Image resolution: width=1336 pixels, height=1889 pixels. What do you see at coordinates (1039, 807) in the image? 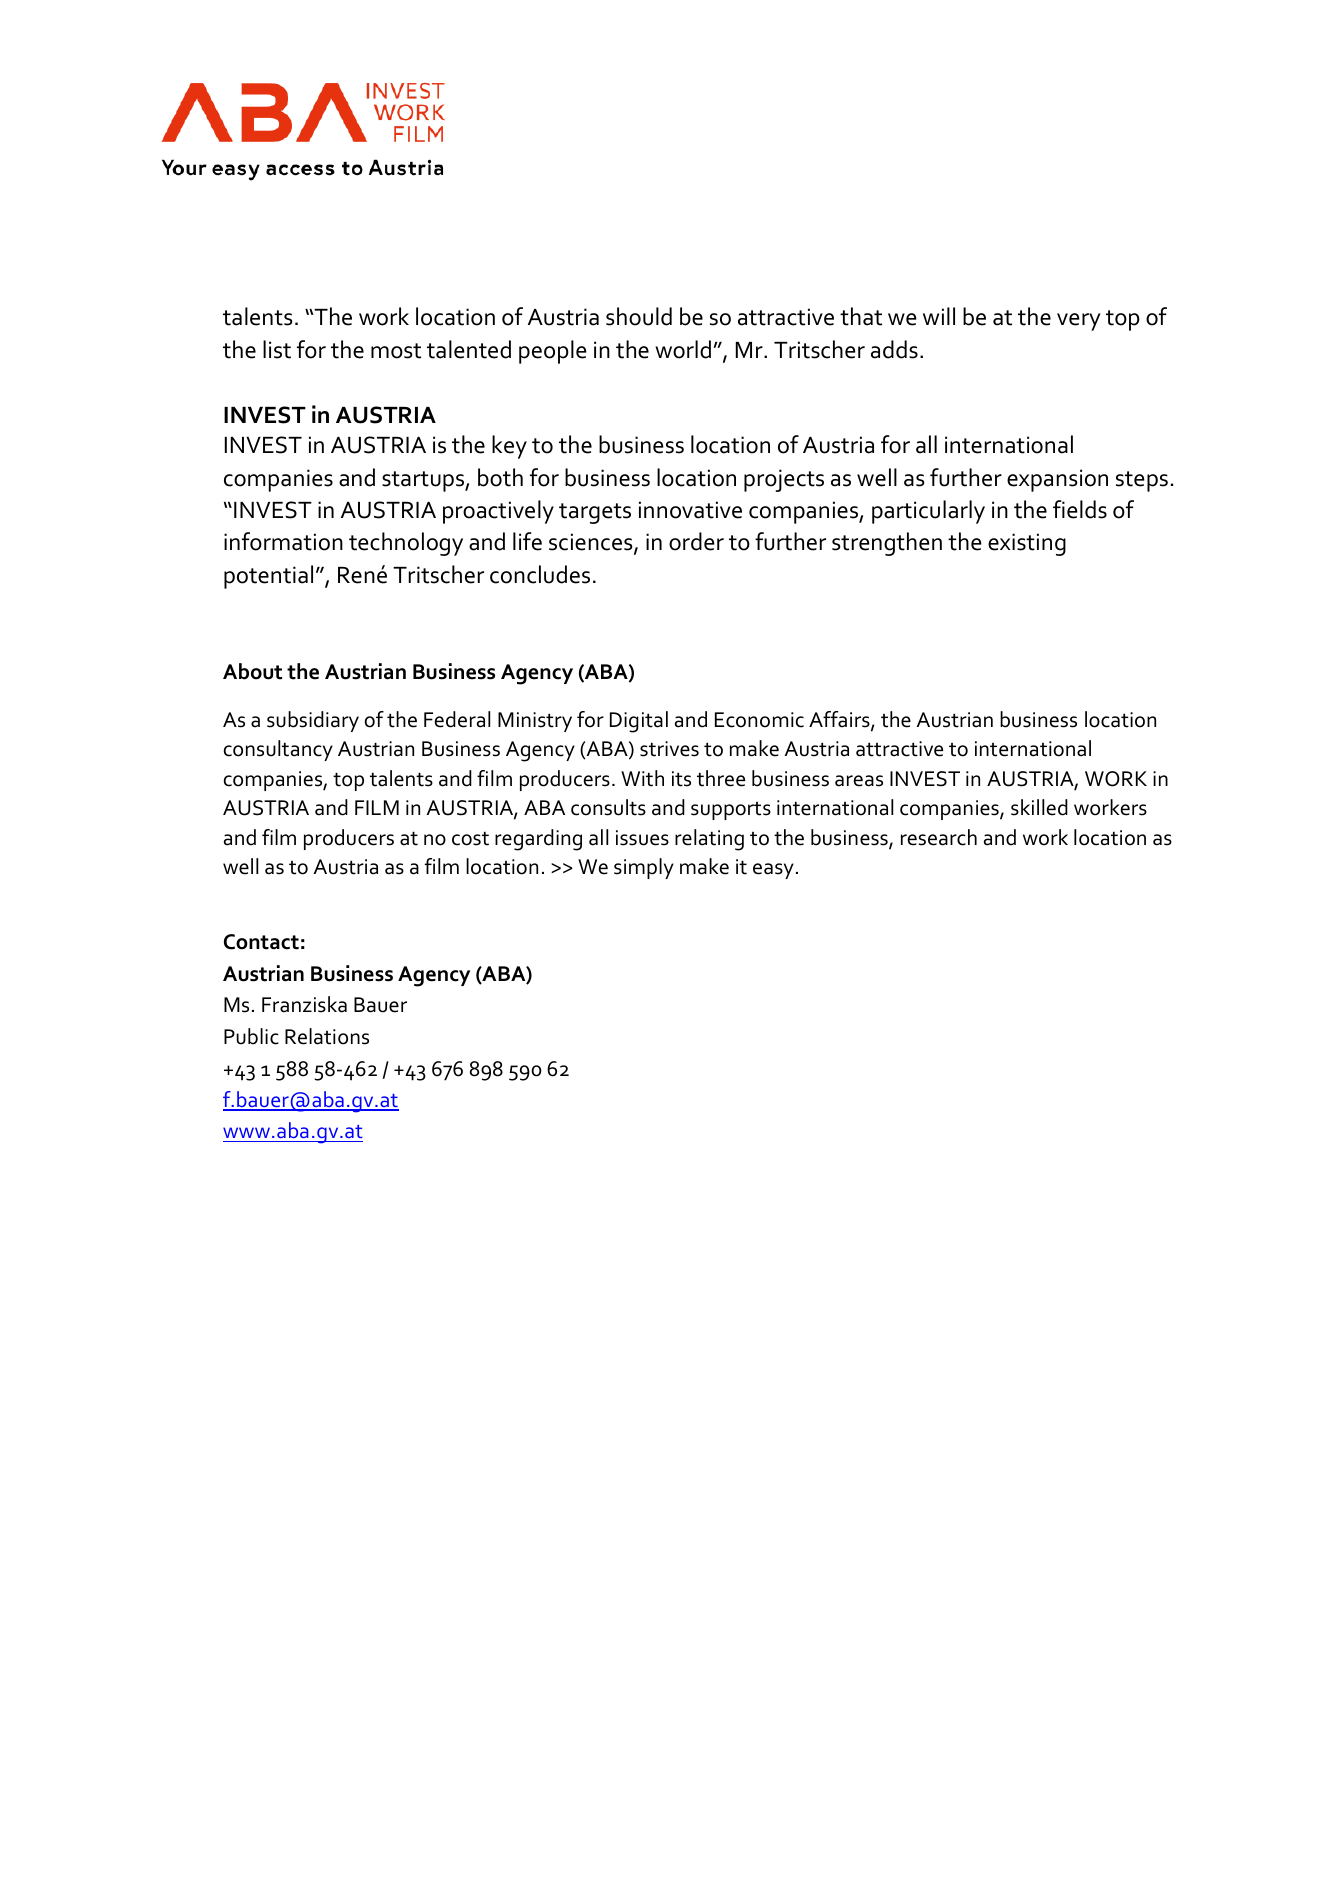
I see `skilled` at bounding box center [1039, 807].
